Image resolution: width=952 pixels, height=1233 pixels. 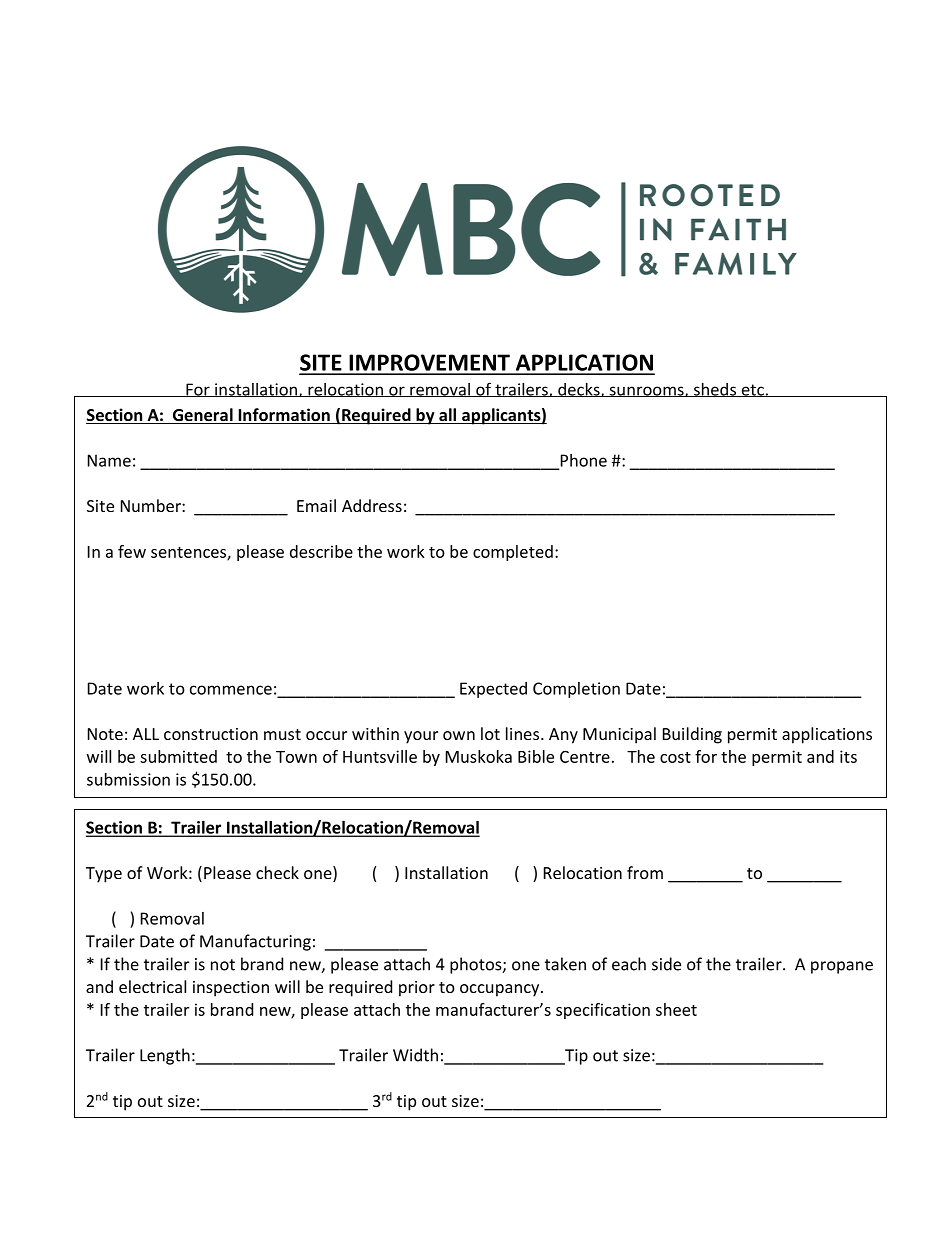 What do you see at coordinates (513, 553) in the screenshot?
I see `completed` at bounding box center [513, 553].
